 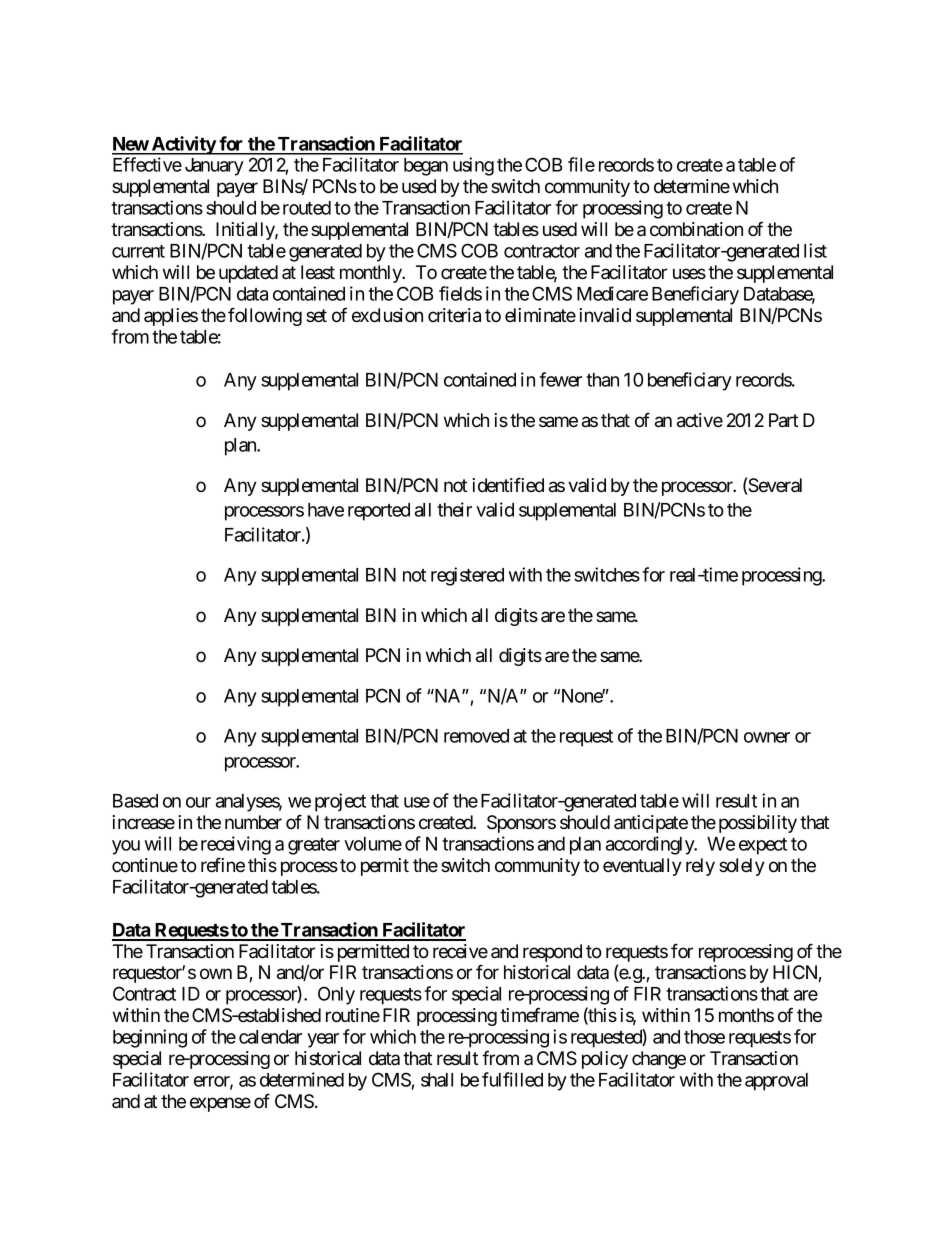 I want to click on have, so click(x=326, y=510).
